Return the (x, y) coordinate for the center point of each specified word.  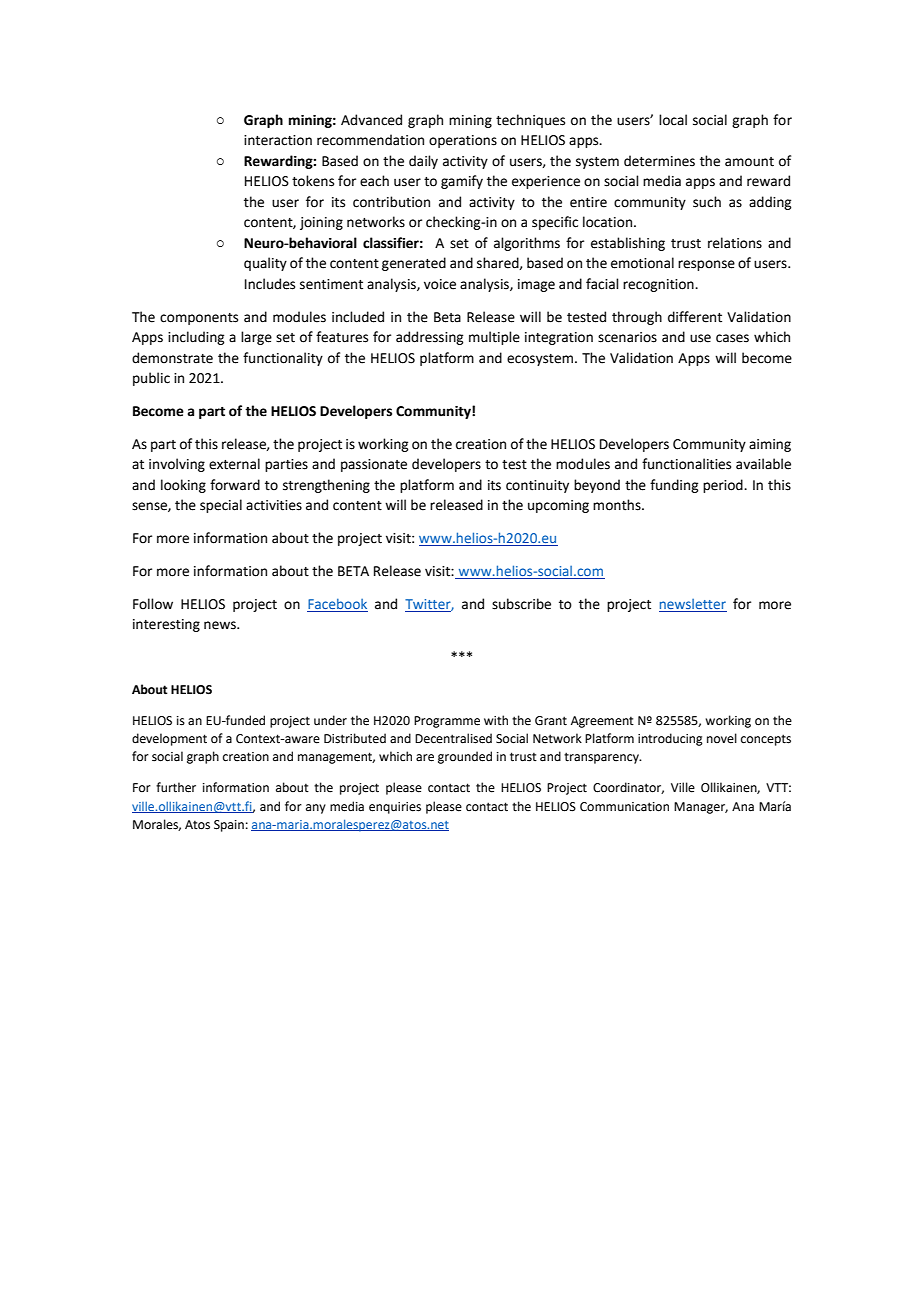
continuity (537, 486)
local (673, 120)
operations (463, 141)
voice (440, 284)
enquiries (395, 808)
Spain (229, 826)
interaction (278, 140)
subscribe (521, 604)
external (234, 464)
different (695, 317)
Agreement (602, 722)
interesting (166, 625)
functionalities (686, 464)
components (199, 319)
